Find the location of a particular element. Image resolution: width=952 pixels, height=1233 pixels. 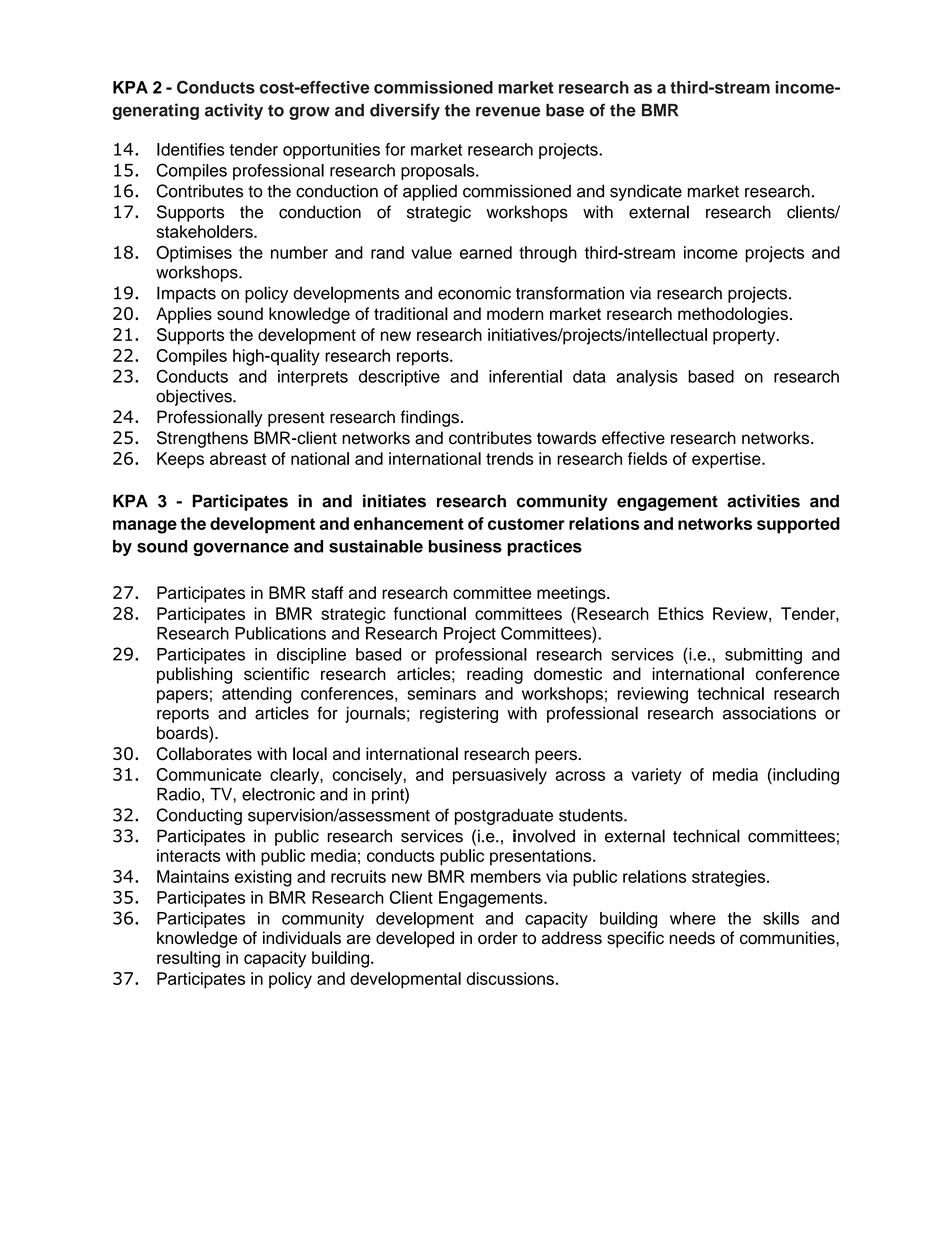

order is located at coordinates (498, 938).
